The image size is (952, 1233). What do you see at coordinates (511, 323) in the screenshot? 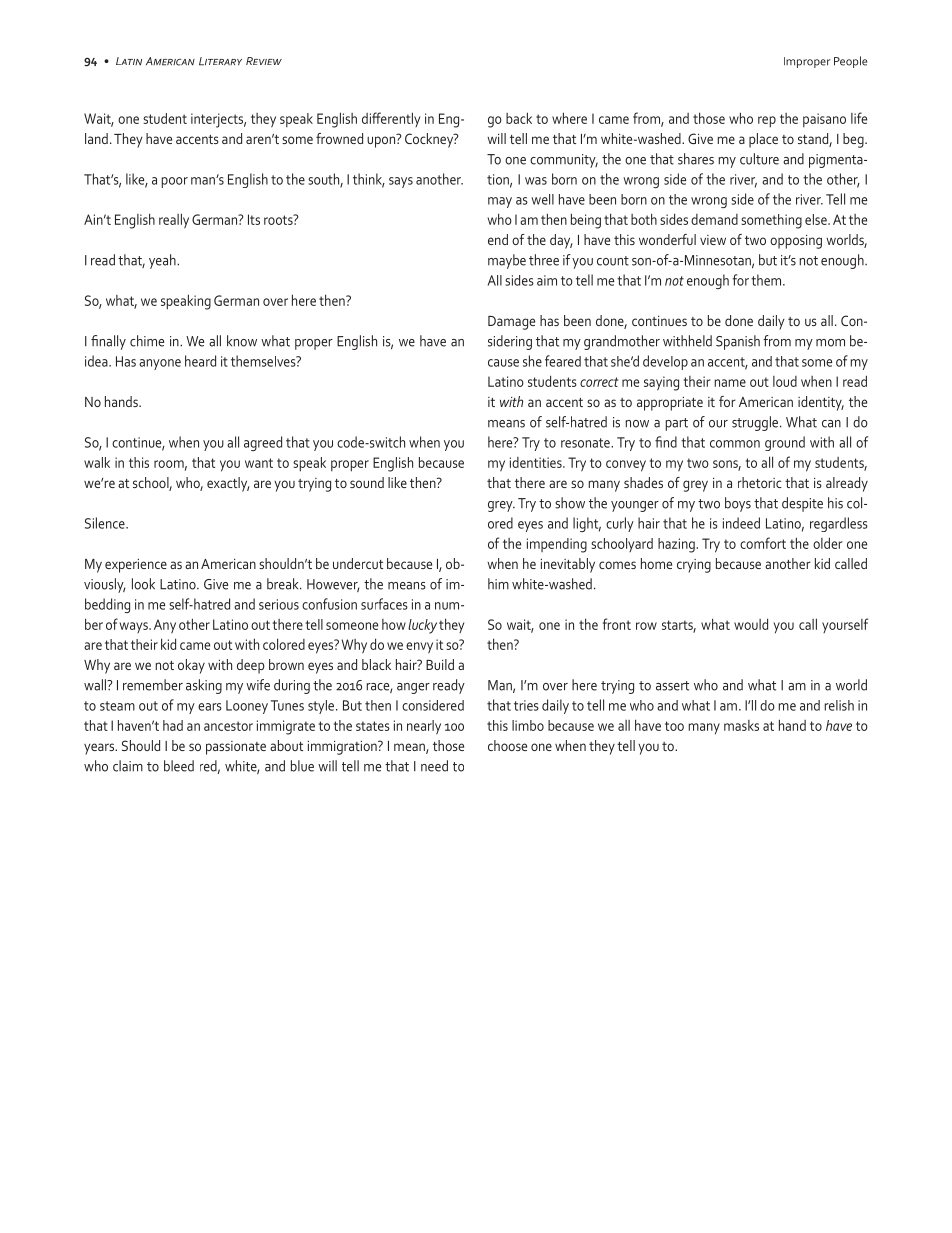
I see `Damage` at bounding box center [511, 323].
